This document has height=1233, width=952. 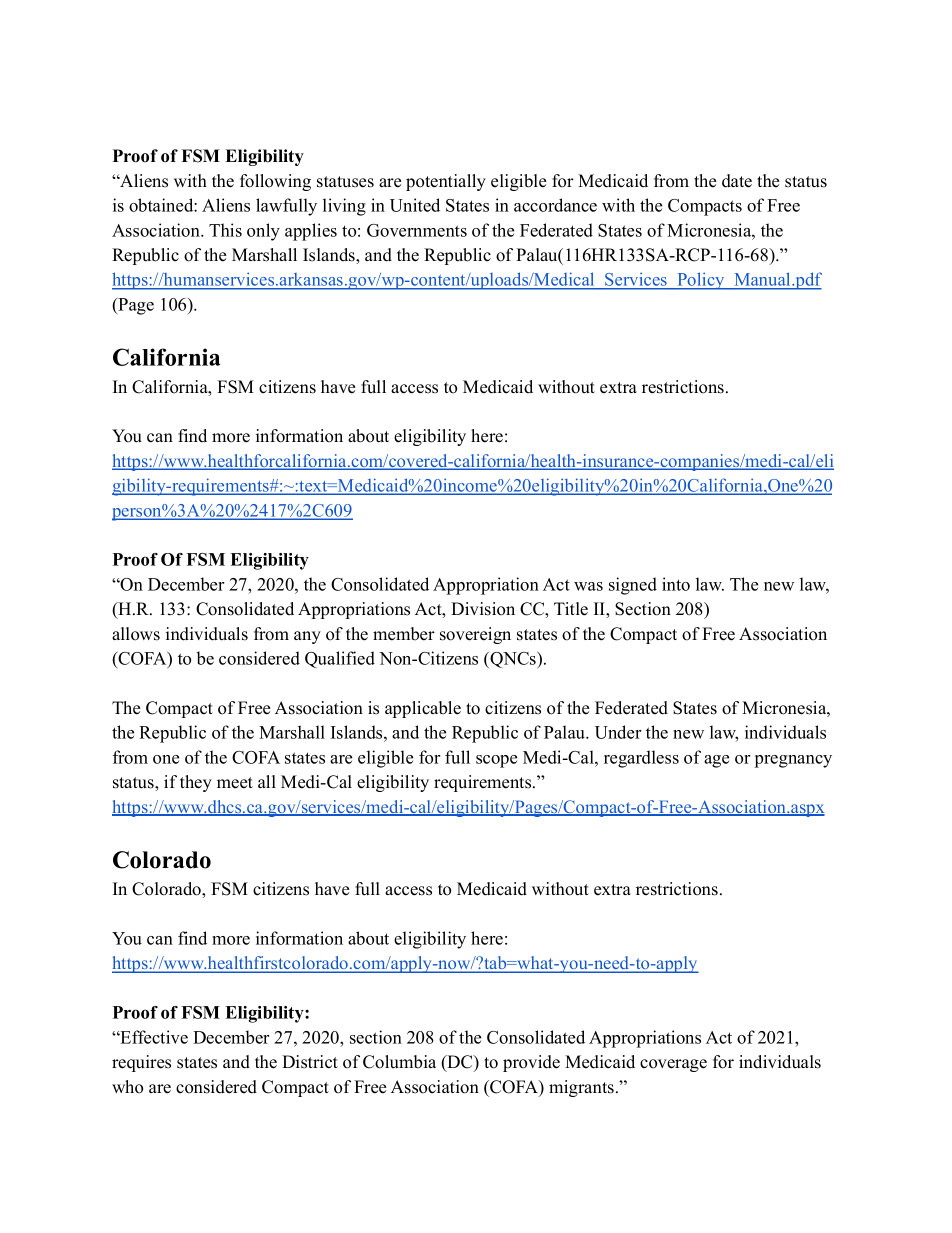 What do you see at coordinates (446, 182) in the document?
I see `potentially` at bounding box center [446, 182].
